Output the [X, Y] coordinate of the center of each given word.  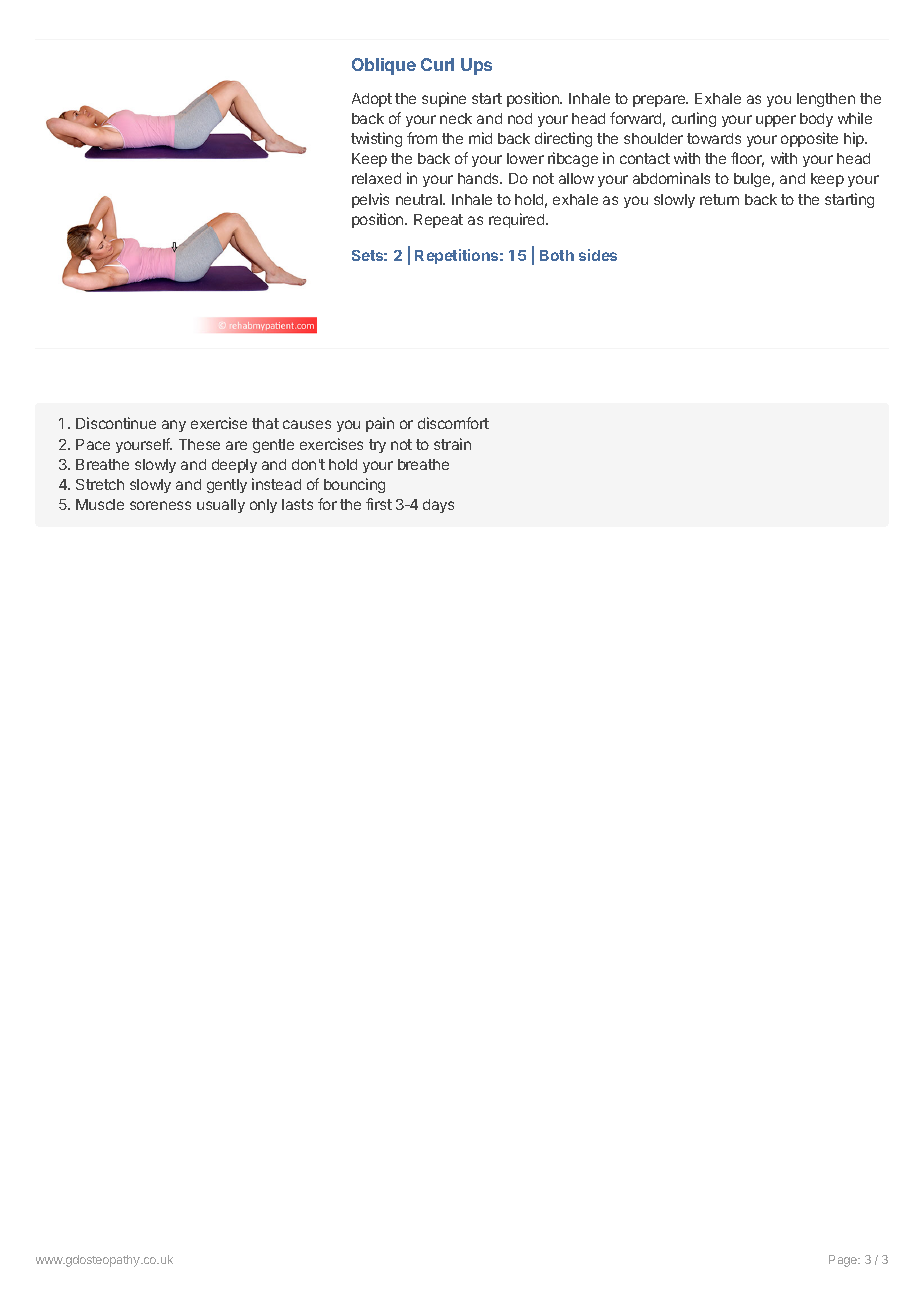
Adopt [372, 100]
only [263, 506]
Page [844, 1261]
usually [221, 506]
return [719, 199]
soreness [160, 505]
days [438, 506]
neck [456, 118]
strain [452, 444]
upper [776, 121]
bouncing [354, 485]
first [379, 504]
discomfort [453, 423]
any [174, 426]
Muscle [100, 504]
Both [557, 255]
